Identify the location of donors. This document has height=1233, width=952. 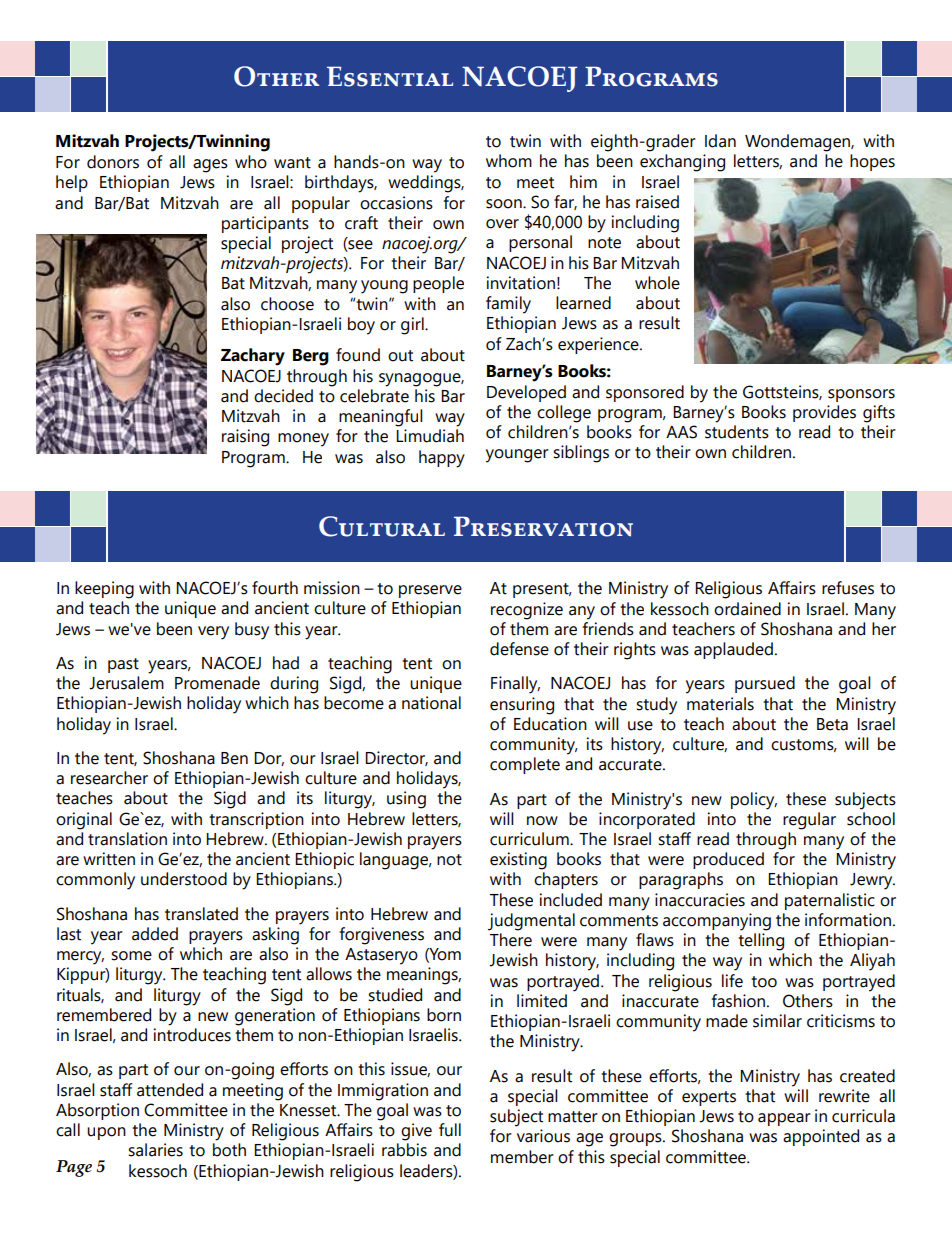
(113, 162).
